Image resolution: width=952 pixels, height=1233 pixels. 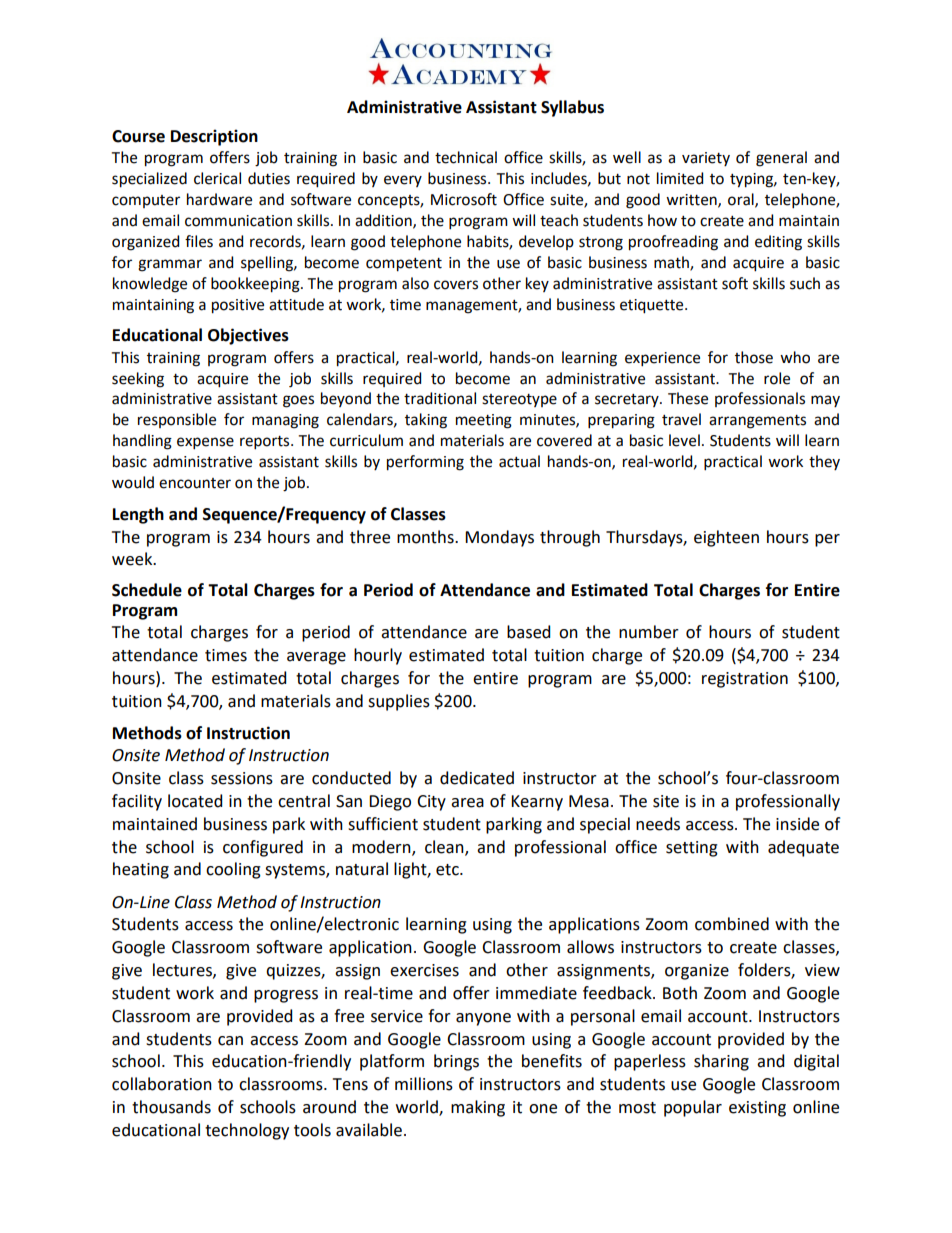 I want to click on variety, so click(x=706, y=159).
